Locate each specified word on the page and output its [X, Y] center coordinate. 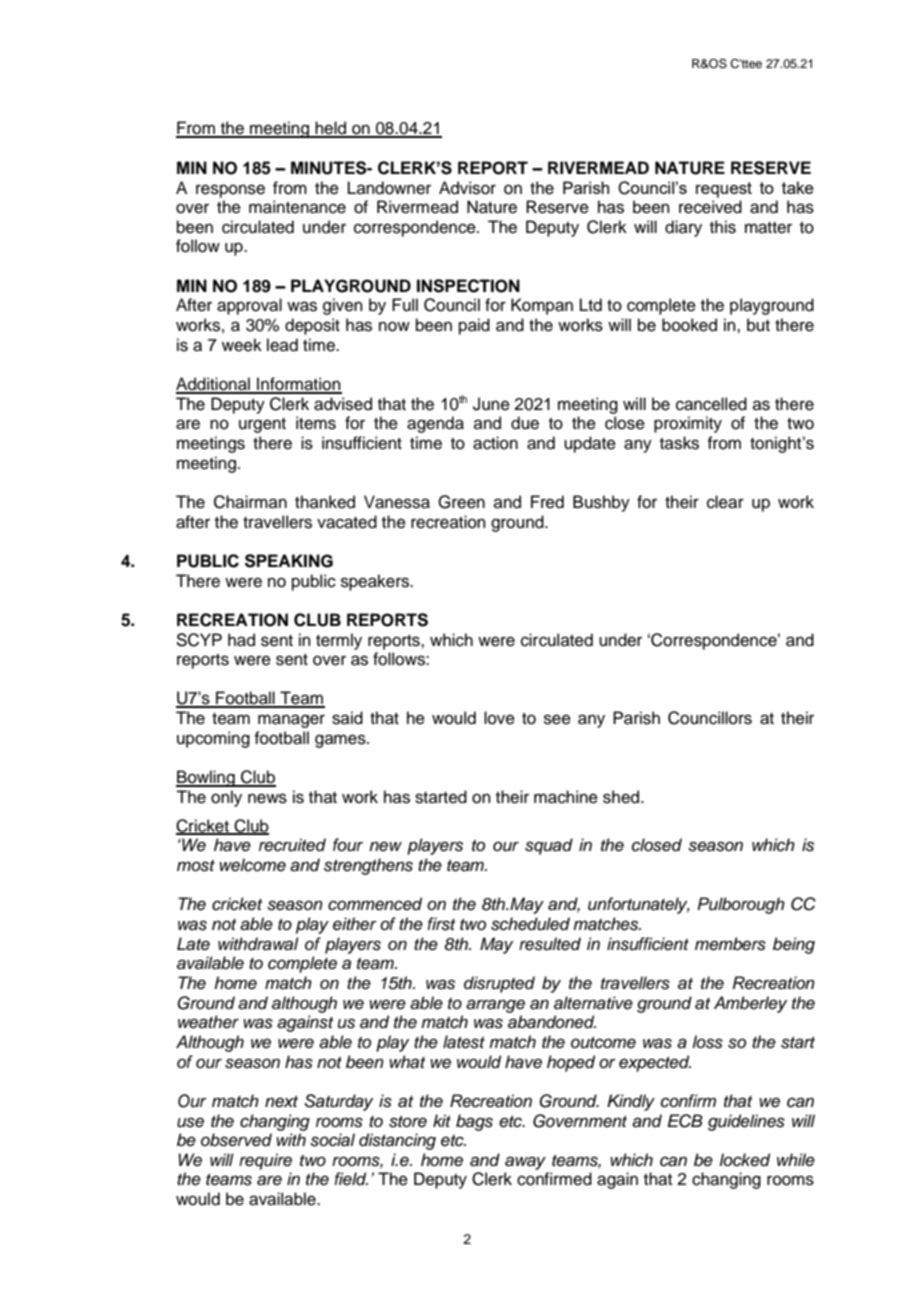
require [265, 1161]
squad [549, 846]
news [267, 798]
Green [461, 502]
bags [474, 1122]
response [230, 191]
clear [725, 502]
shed [622, 797]
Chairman [250, 502]
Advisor [467, 188]
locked [744, 1160]
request [724, 190]
